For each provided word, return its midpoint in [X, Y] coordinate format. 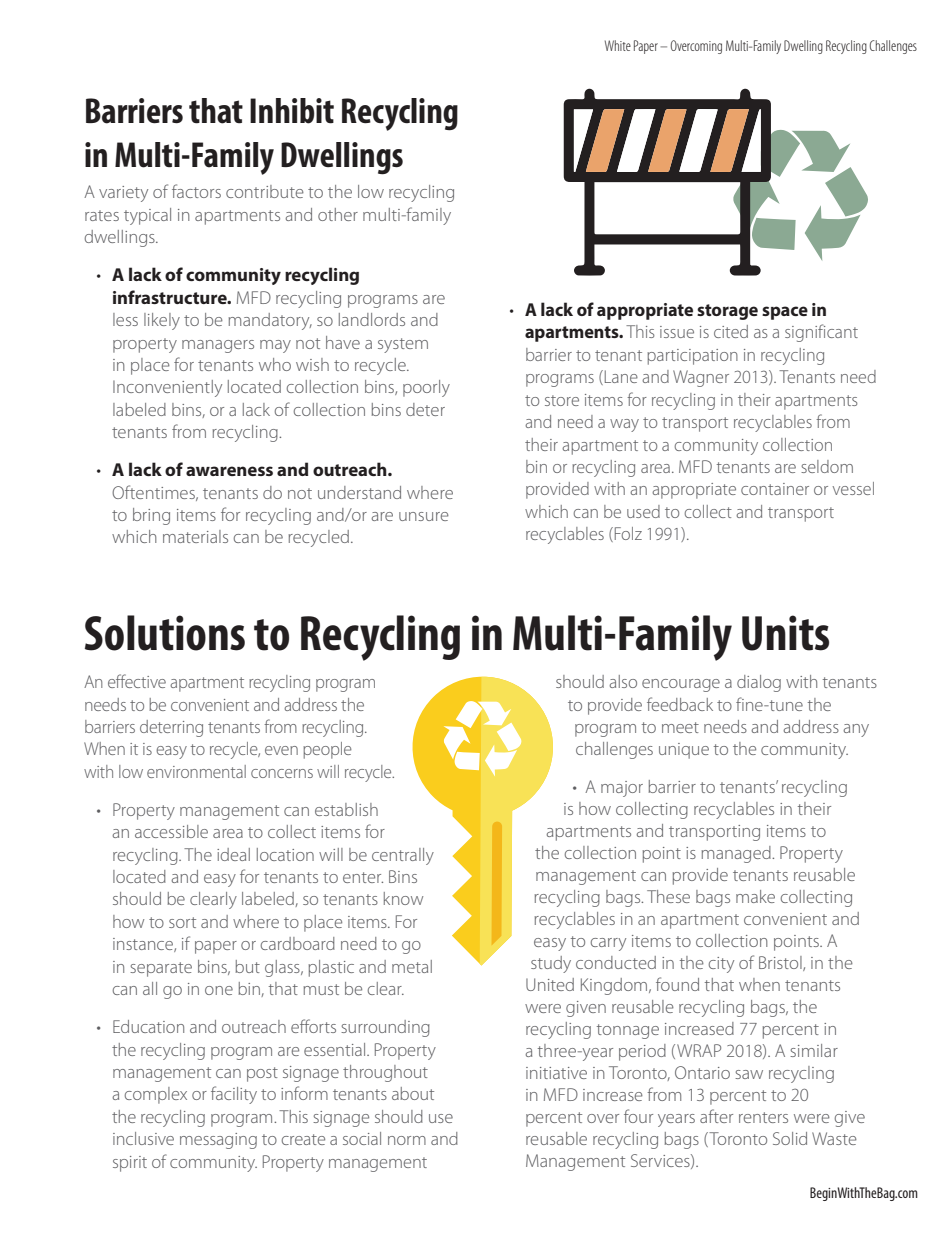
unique [684, 751]
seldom [827, 466]
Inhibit [292, 111]
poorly [426, 388]
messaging [218, 1141]
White [618, 45]
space [785, 313]
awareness [229, 471]
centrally [403, 856]
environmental [196, 771]
